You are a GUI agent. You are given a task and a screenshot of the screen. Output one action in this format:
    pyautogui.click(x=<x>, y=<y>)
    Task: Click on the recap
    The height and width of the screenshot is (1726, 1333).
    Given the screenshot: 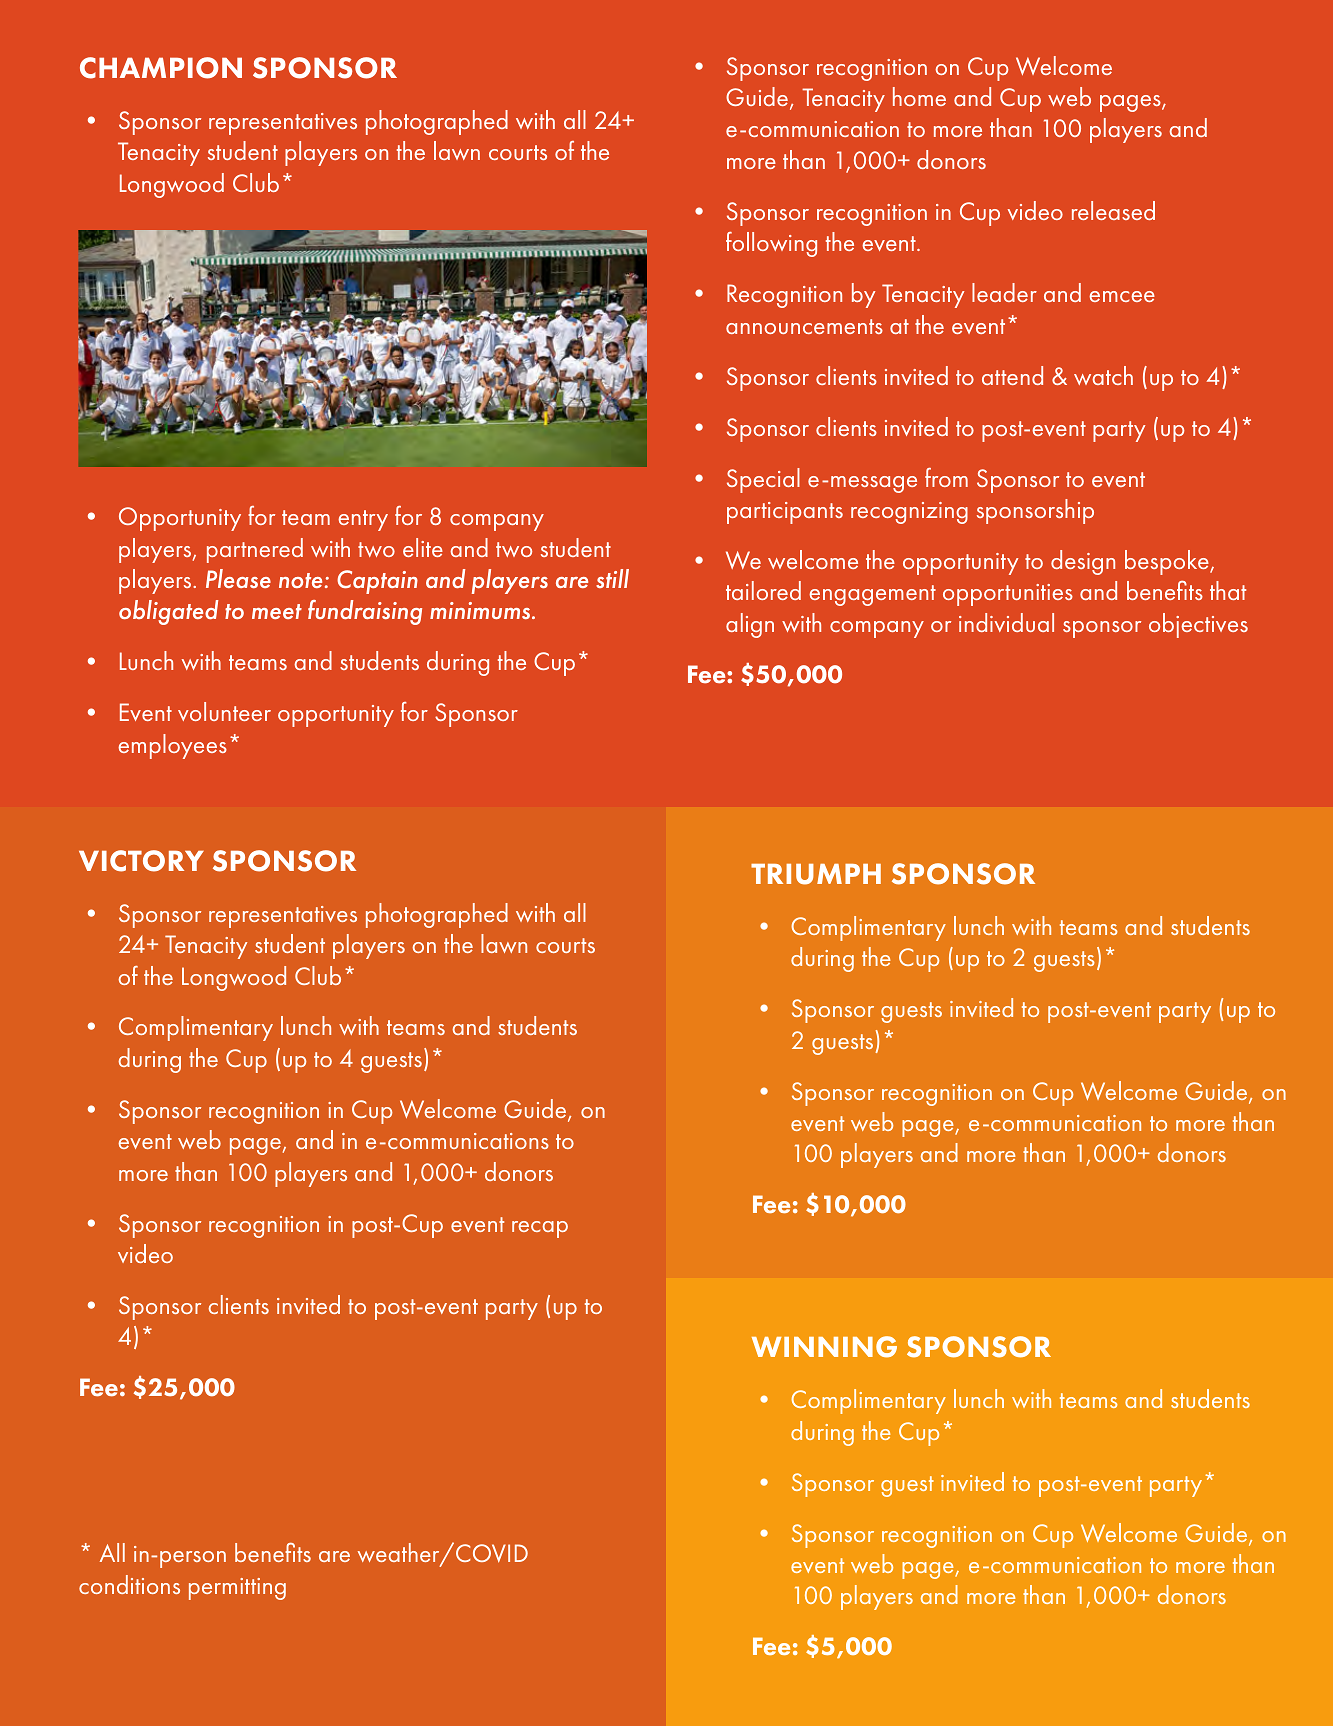 What is the action you would take?
    pyautogui.click(x=540, y=1229)
